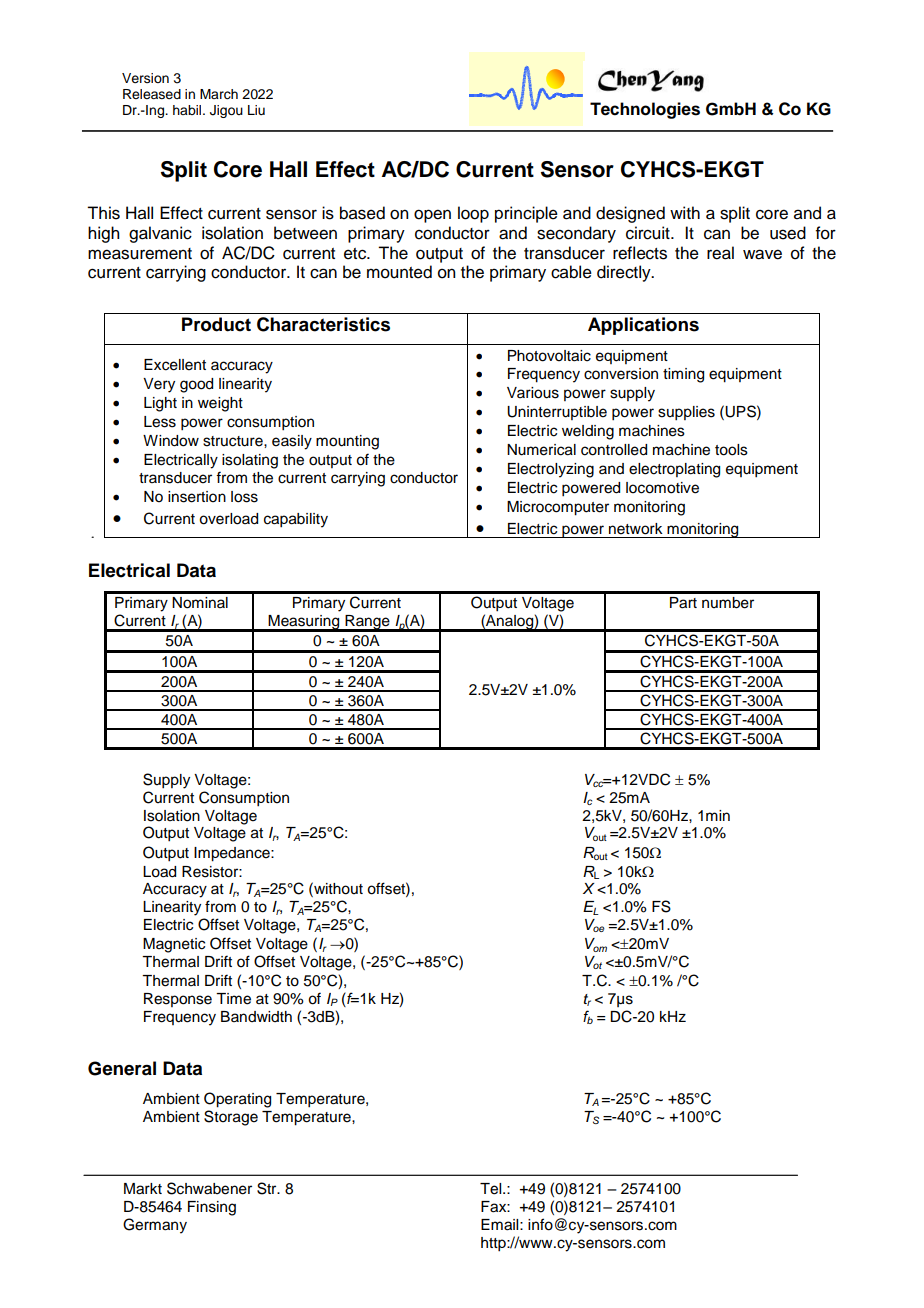 The width and height of the image is (924, 1308). What do you see at coordinates (728, 603) in the image?
I see `number` at bounding box center [728, 603].
